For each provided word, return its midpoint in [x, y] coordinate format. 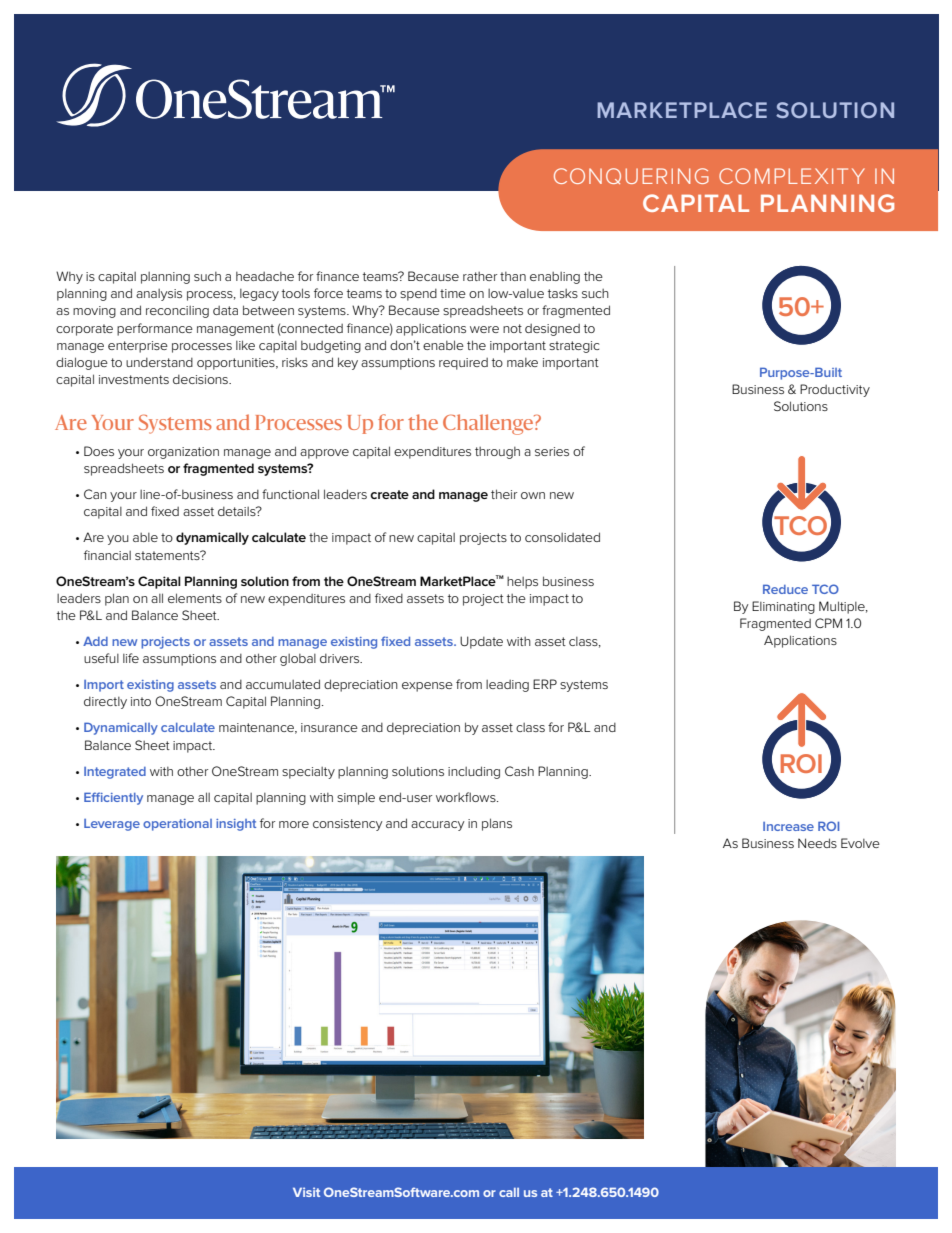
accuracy [437, 826]
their [504, 494]
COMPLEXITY [792, 176]
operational [177, 825]
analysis [159, 295]
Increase [788, 826]
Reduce [785, 589]
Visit [306, 1192]
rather [480, 276]
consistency [347, 825]
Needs [817, 843]
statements [168, 555]
